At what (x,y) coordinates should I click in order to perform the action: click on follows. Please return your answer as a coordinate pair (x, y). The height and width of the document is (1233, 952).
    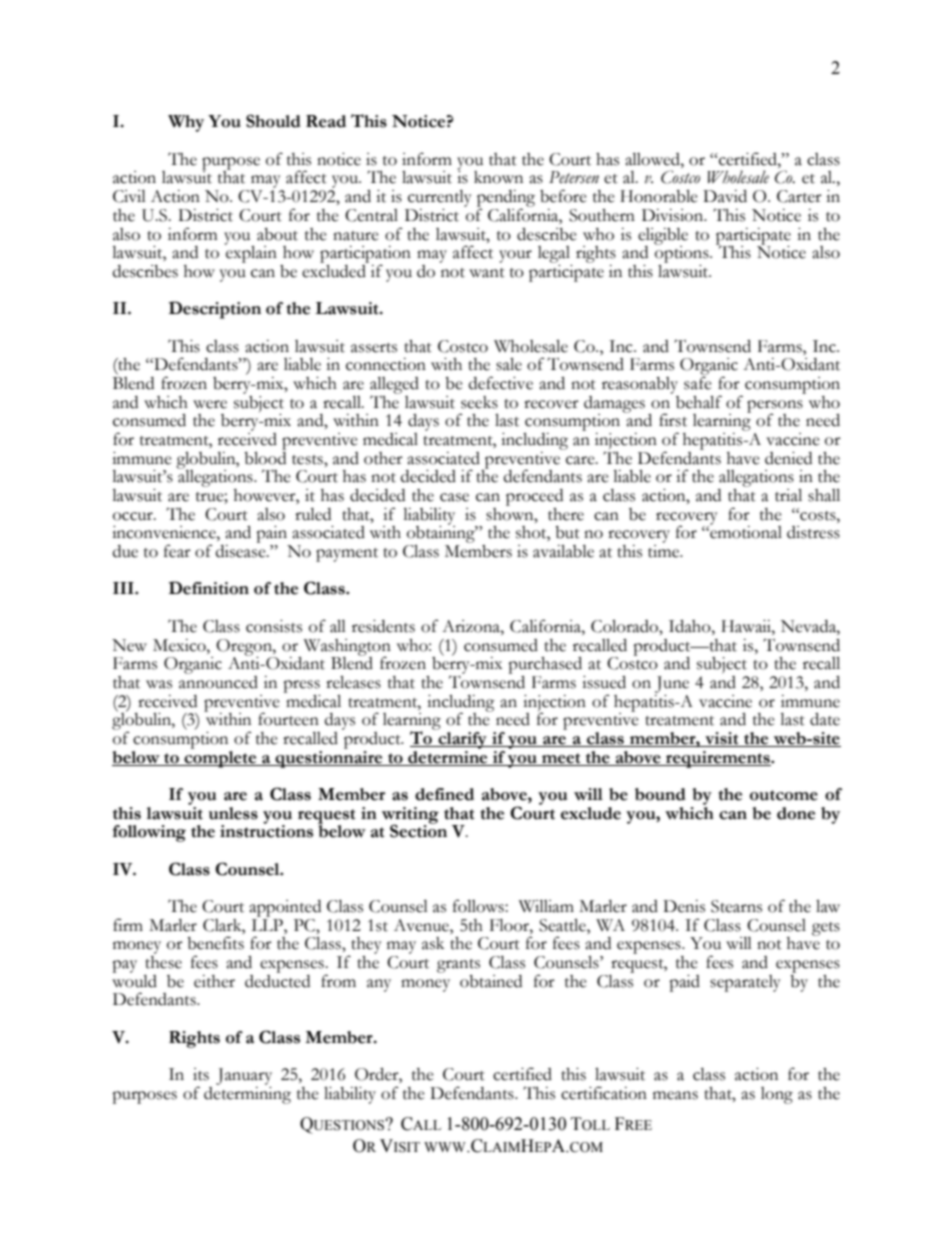
    Looking at the image, I should click on (479, 906).
